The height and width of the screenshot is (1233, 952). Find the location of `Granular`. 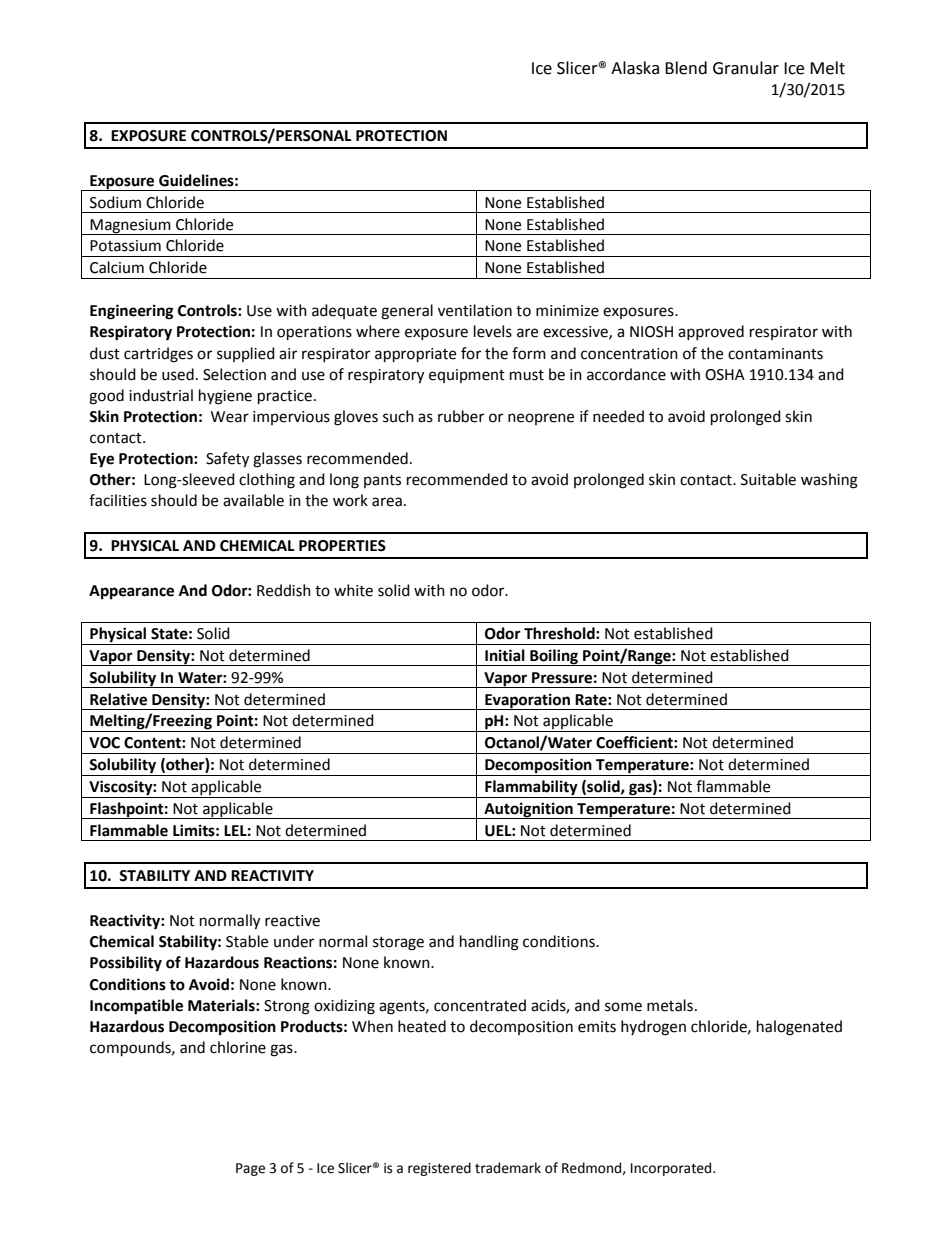

Granular is located at coordinates (746, 68).
